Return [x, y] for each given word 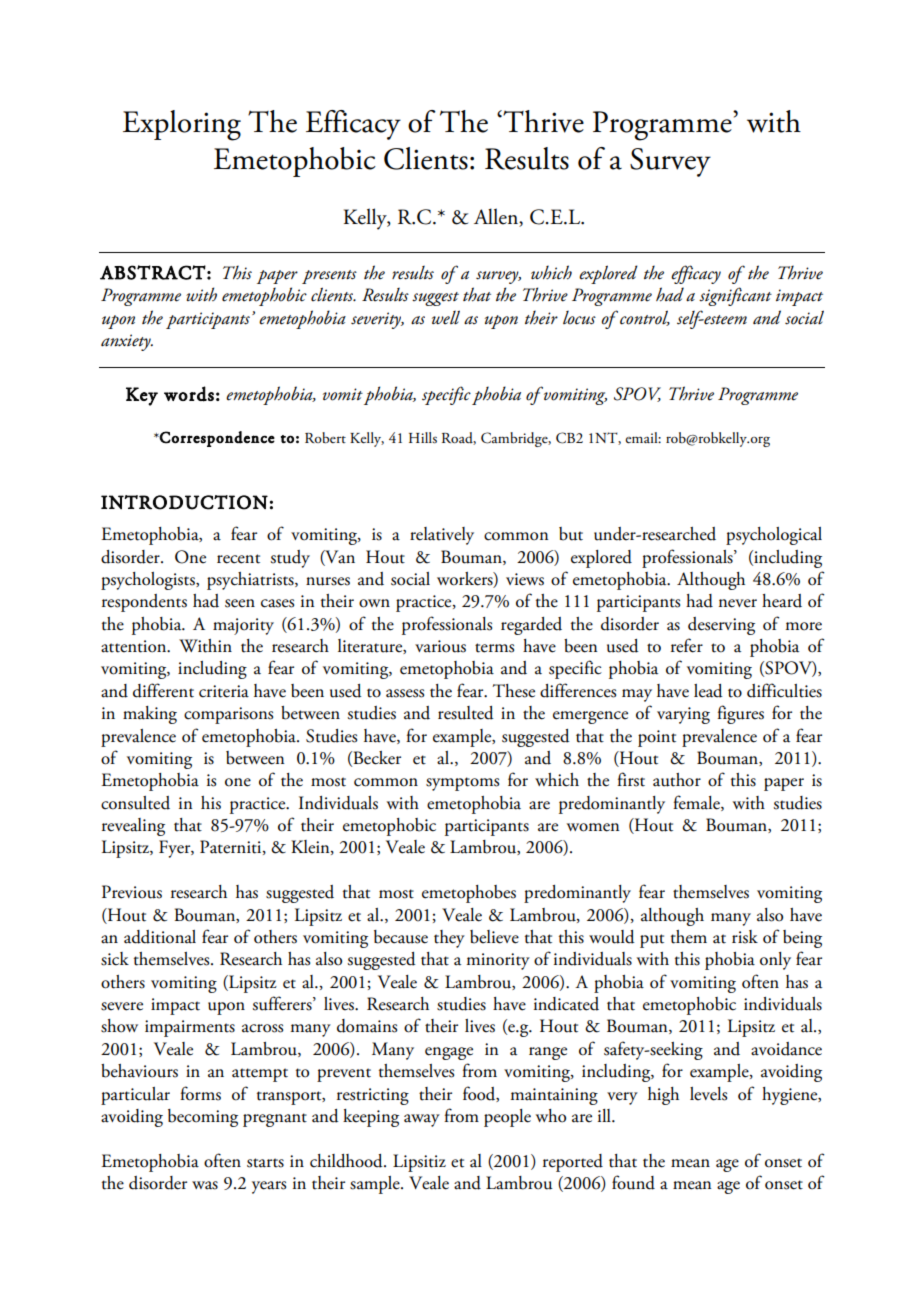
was [205, 1185]
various [440, 646]
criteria [224, 691]
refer [687, 645]
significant [735, 296]
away [422, 1120]
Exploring [182, 125]
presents [329, 277]
